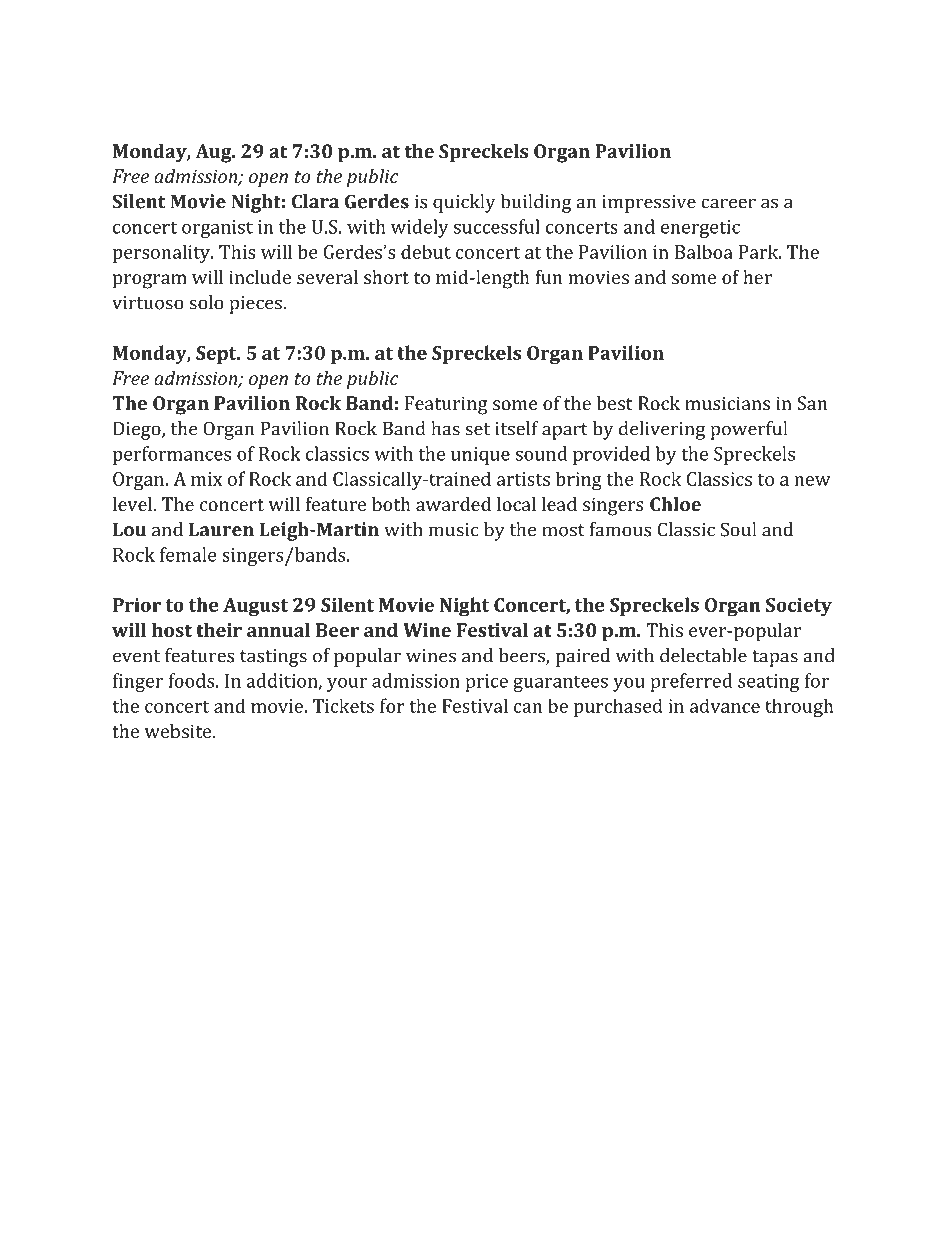 The height and width of the screenshot is (1233, 952). I want to click on paired, so click(583, 657).
